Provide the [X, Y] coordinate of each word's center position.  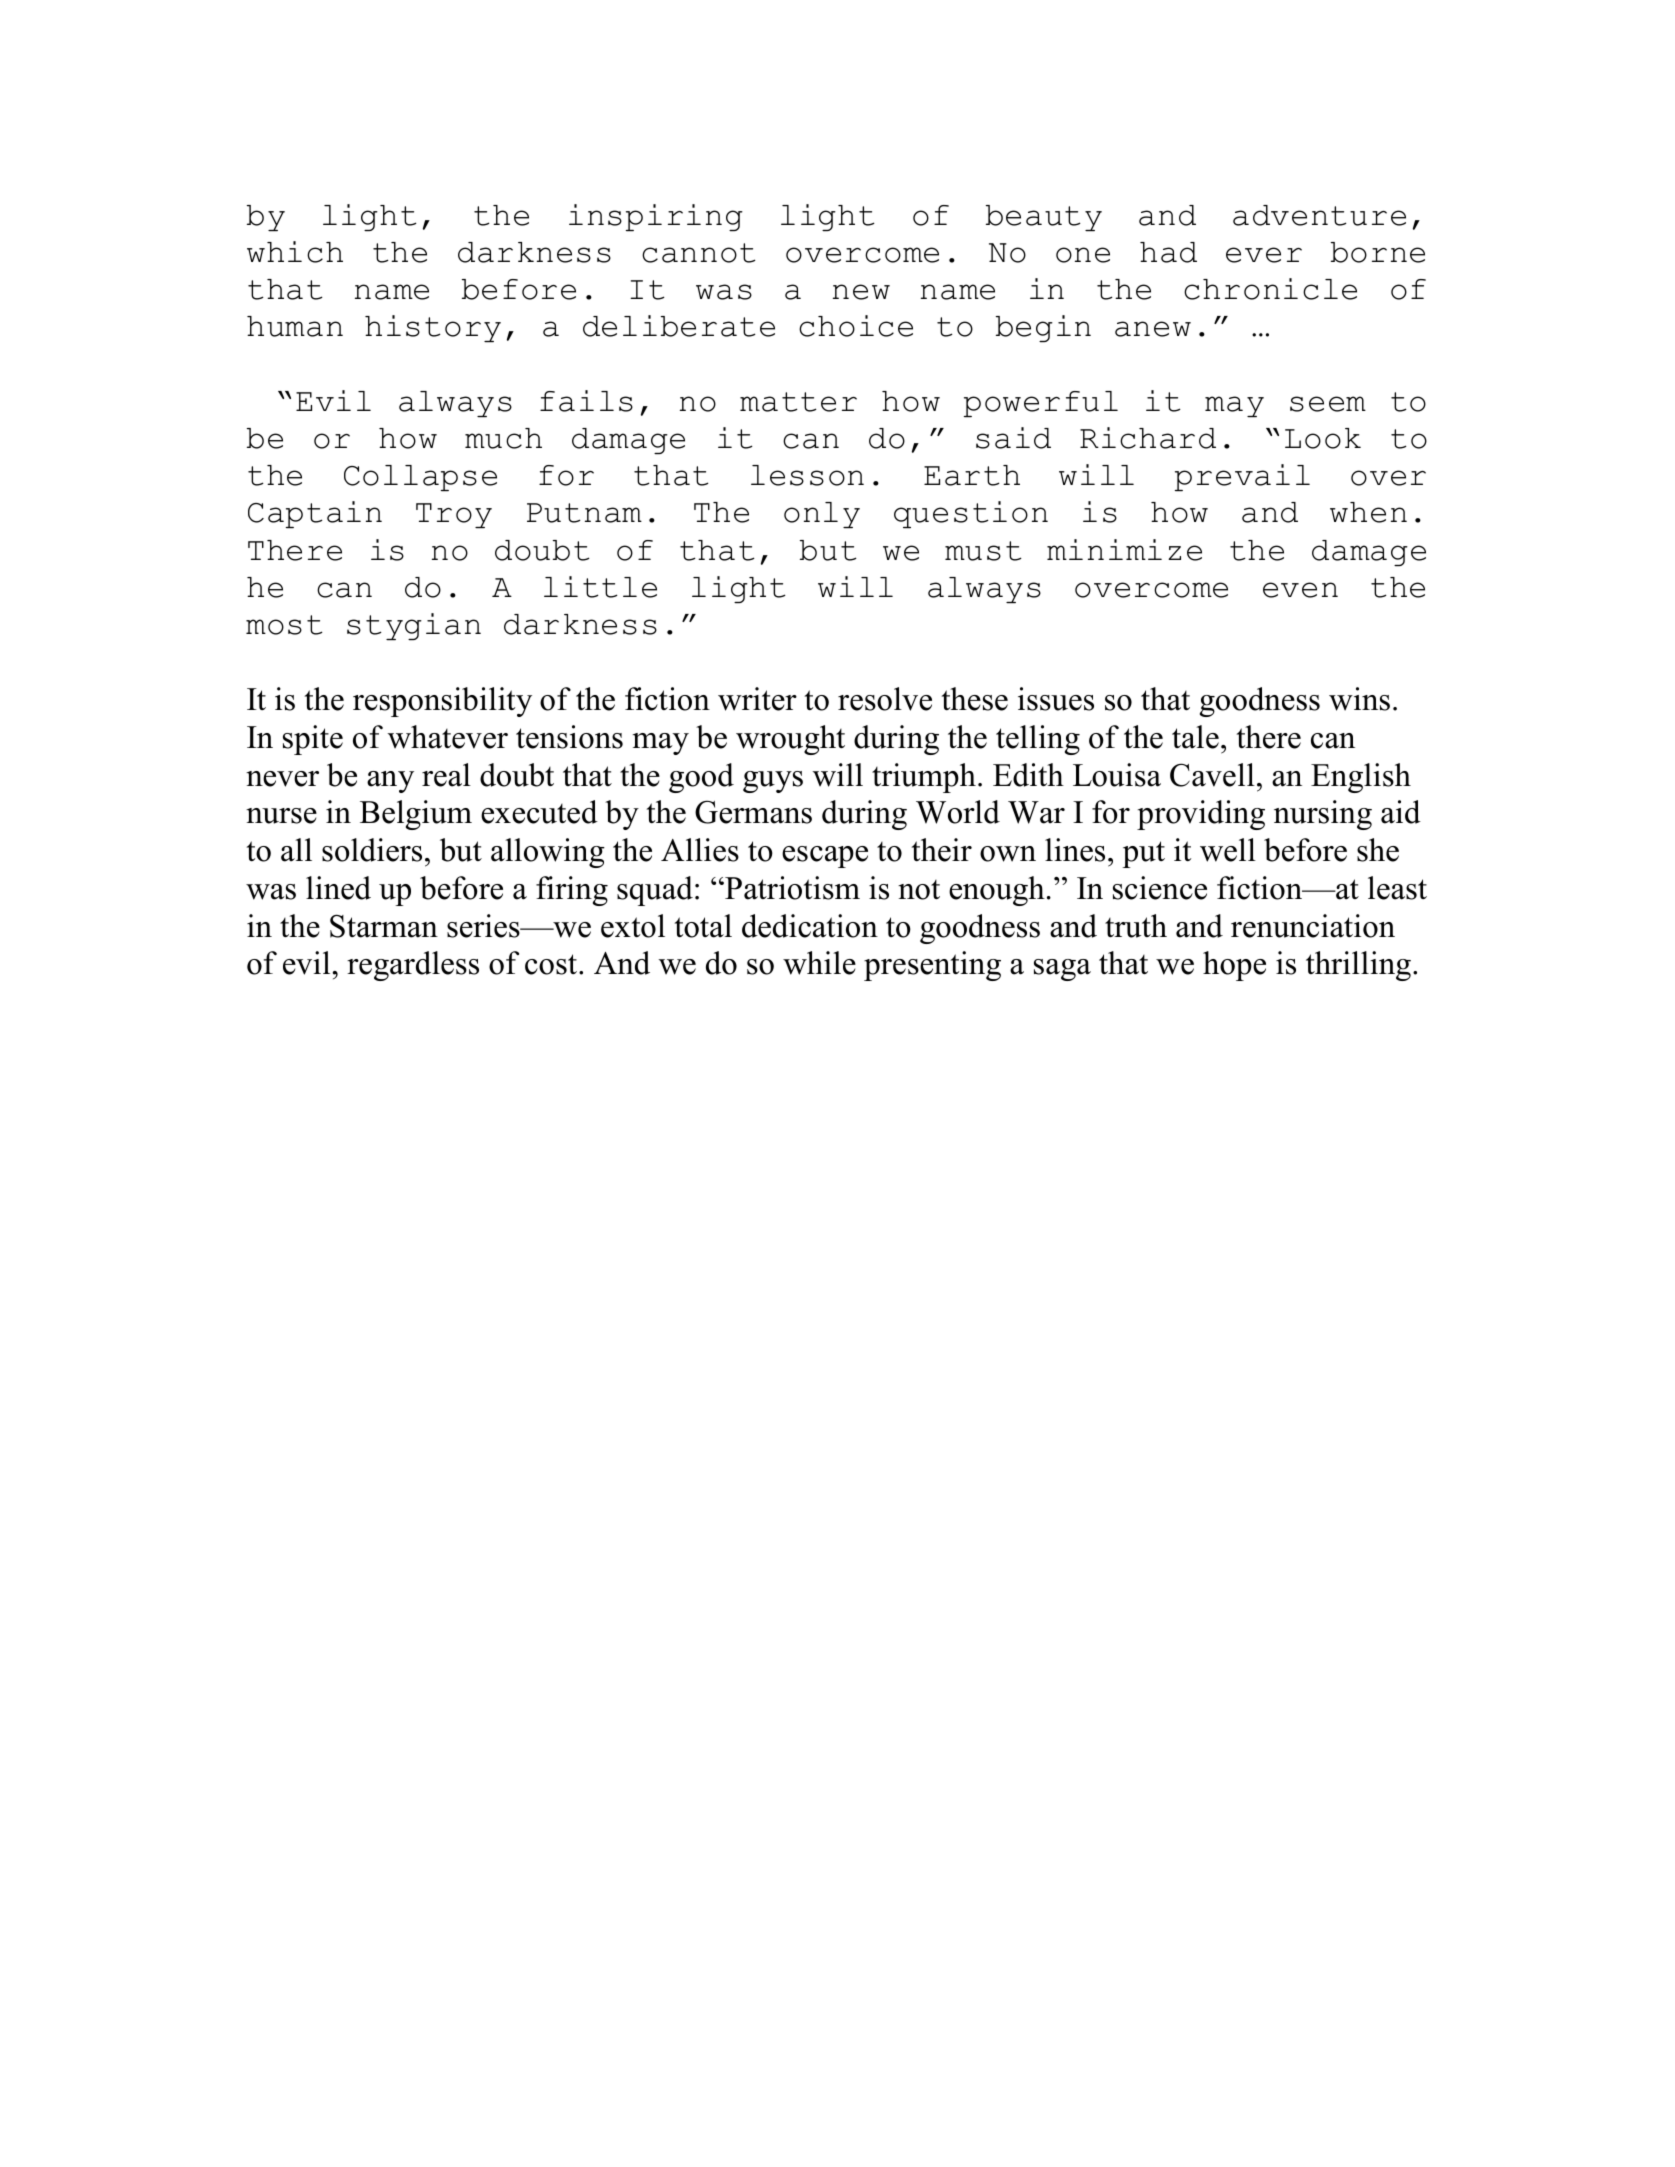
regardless [413, 966]
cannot [699, 253]
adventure [1319, 215]
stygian [414, 626]
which [295, 252]
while [819, 963]
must [983, 551]
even [1300, 590]
